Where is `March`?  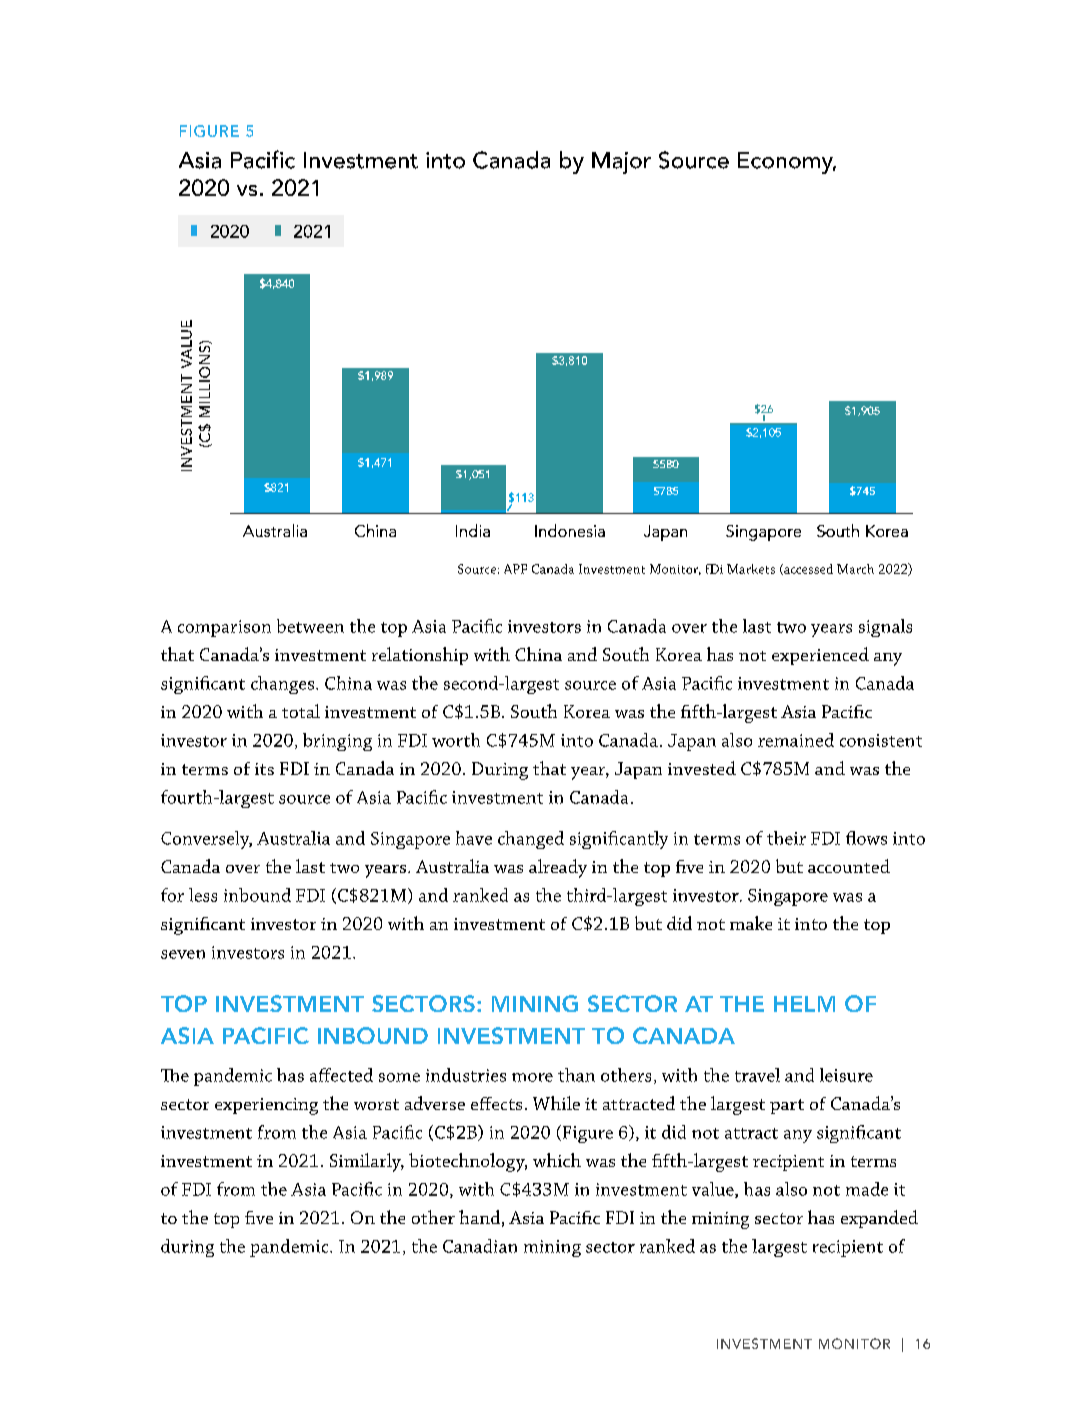
March is located at coordinates (855, 569).
